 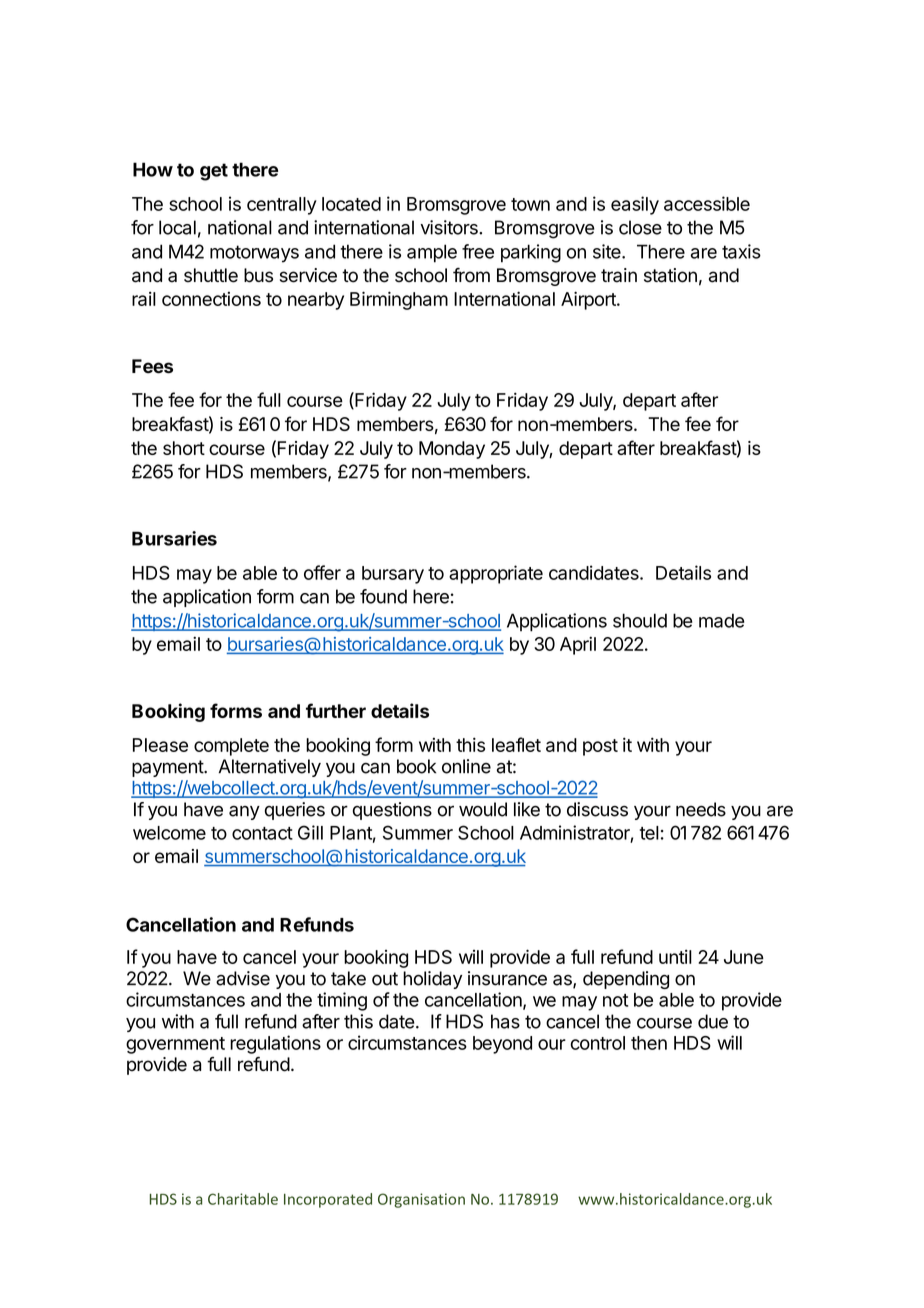 What do you see at coordinates (184, 448) in the screenshot?
I see `short` at bounding box center [184, 448].
